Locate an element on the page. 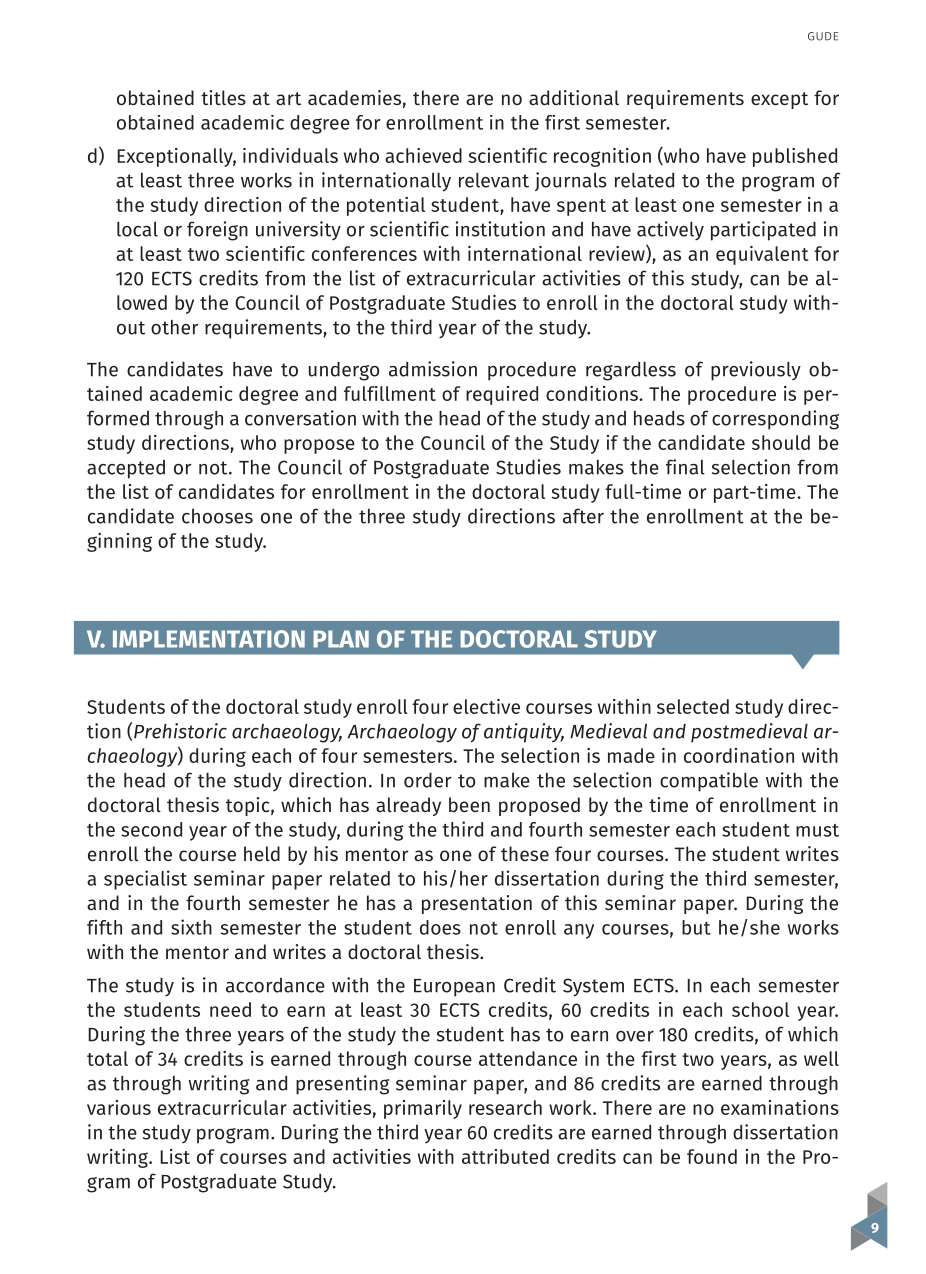  accepted is located at coordinates (126, 469).
